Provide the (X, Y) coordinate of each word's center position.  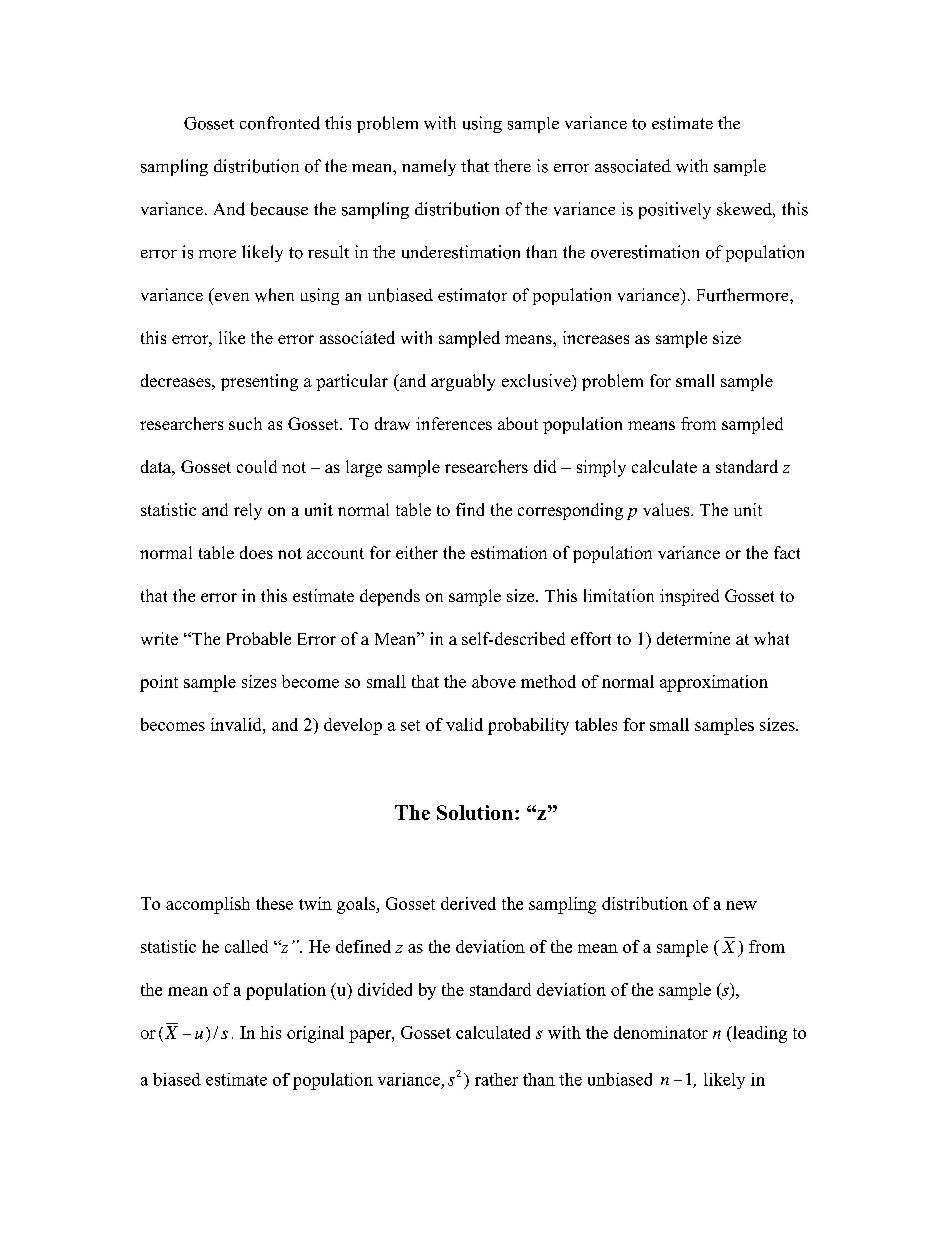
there (512, 165)
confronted (280, 123)
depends (390, 597)
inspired (689, 597)
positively (675, 210)
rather (496, 1079)
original (315, 1034)
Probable (259, 638)
